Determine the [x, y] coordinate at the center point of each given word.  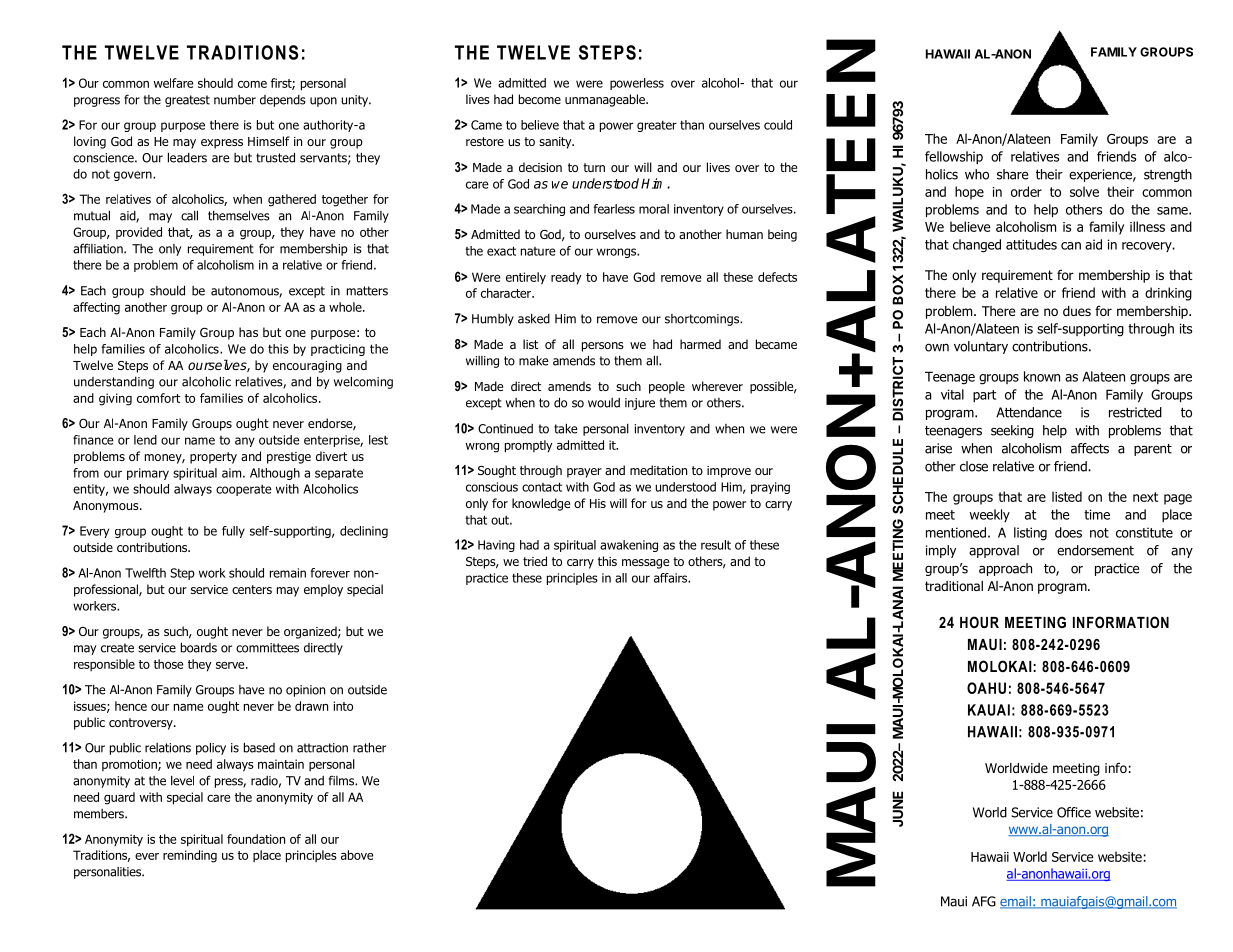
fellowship [954, 157]
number [235, 100]
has [248, 332]
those [168, 664]
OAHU [986, 688]
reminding [190, 856]
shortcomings [703, 320]
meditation [658, 470]
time [1097, 514]
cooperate [244, 490]
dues [1077, 311]
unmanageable [606, 100]
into [343, 706]
